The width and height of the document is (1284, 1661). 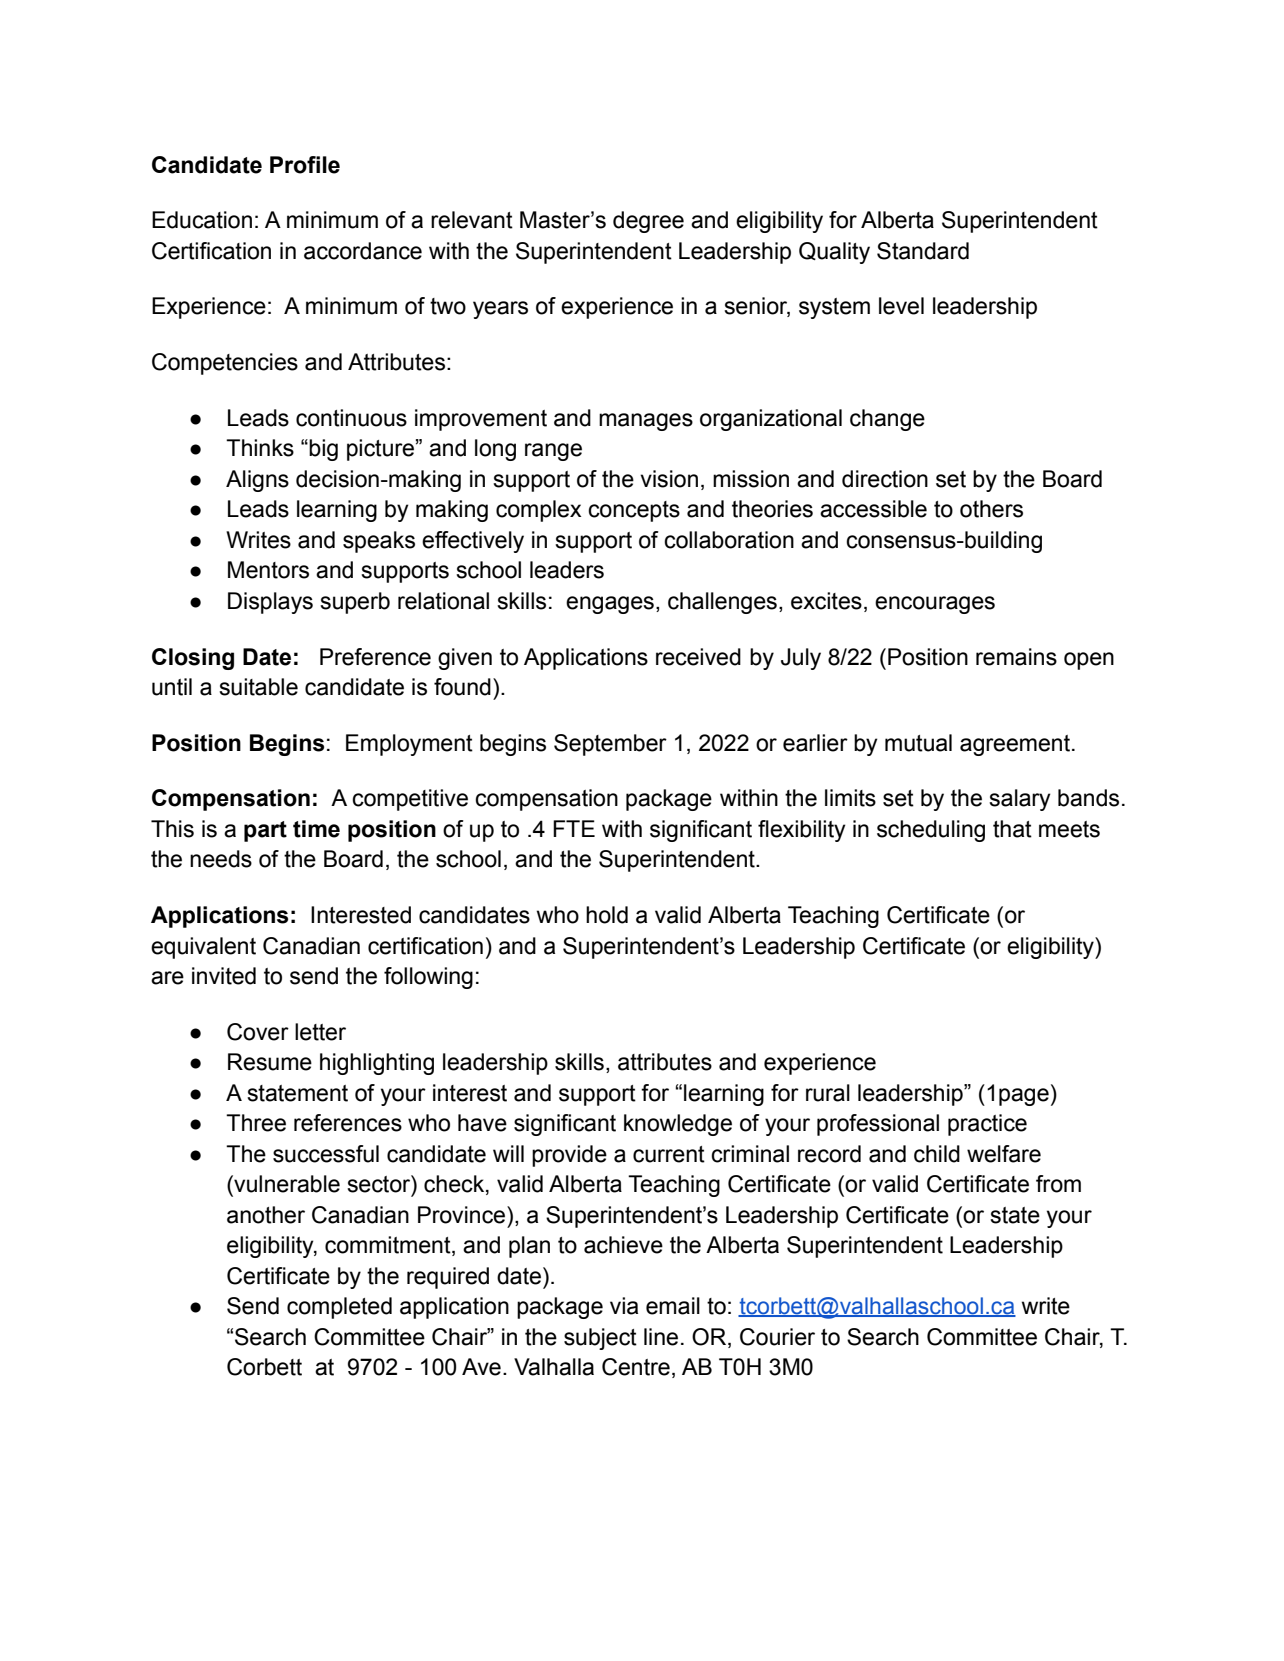 I want to click on hold, so click(x=607, y=915).
